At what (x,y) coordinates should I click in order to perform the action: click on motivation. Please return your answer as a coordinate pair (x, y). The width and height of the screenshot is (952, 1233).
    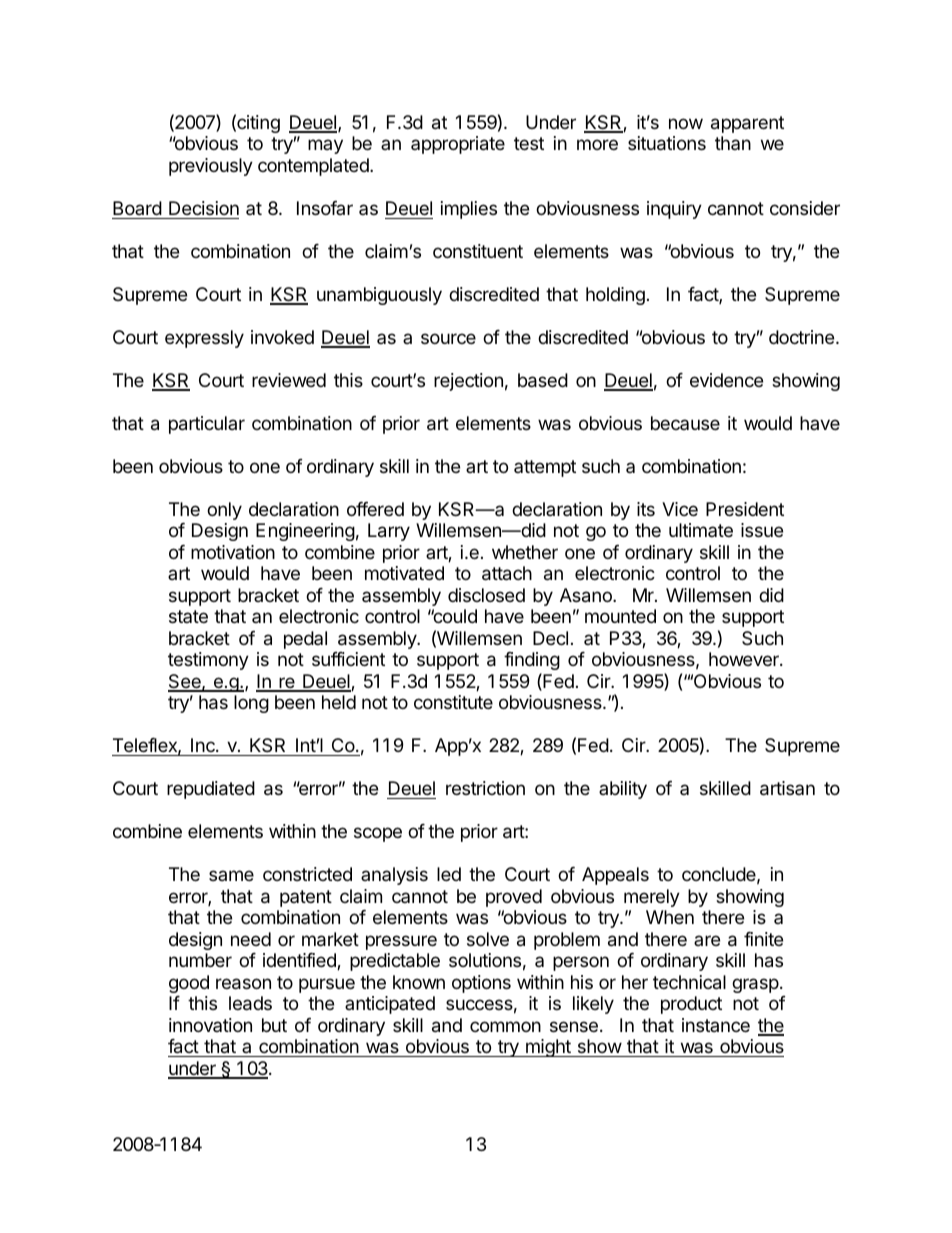
    Looking at the image, I should click on (233, 552).
